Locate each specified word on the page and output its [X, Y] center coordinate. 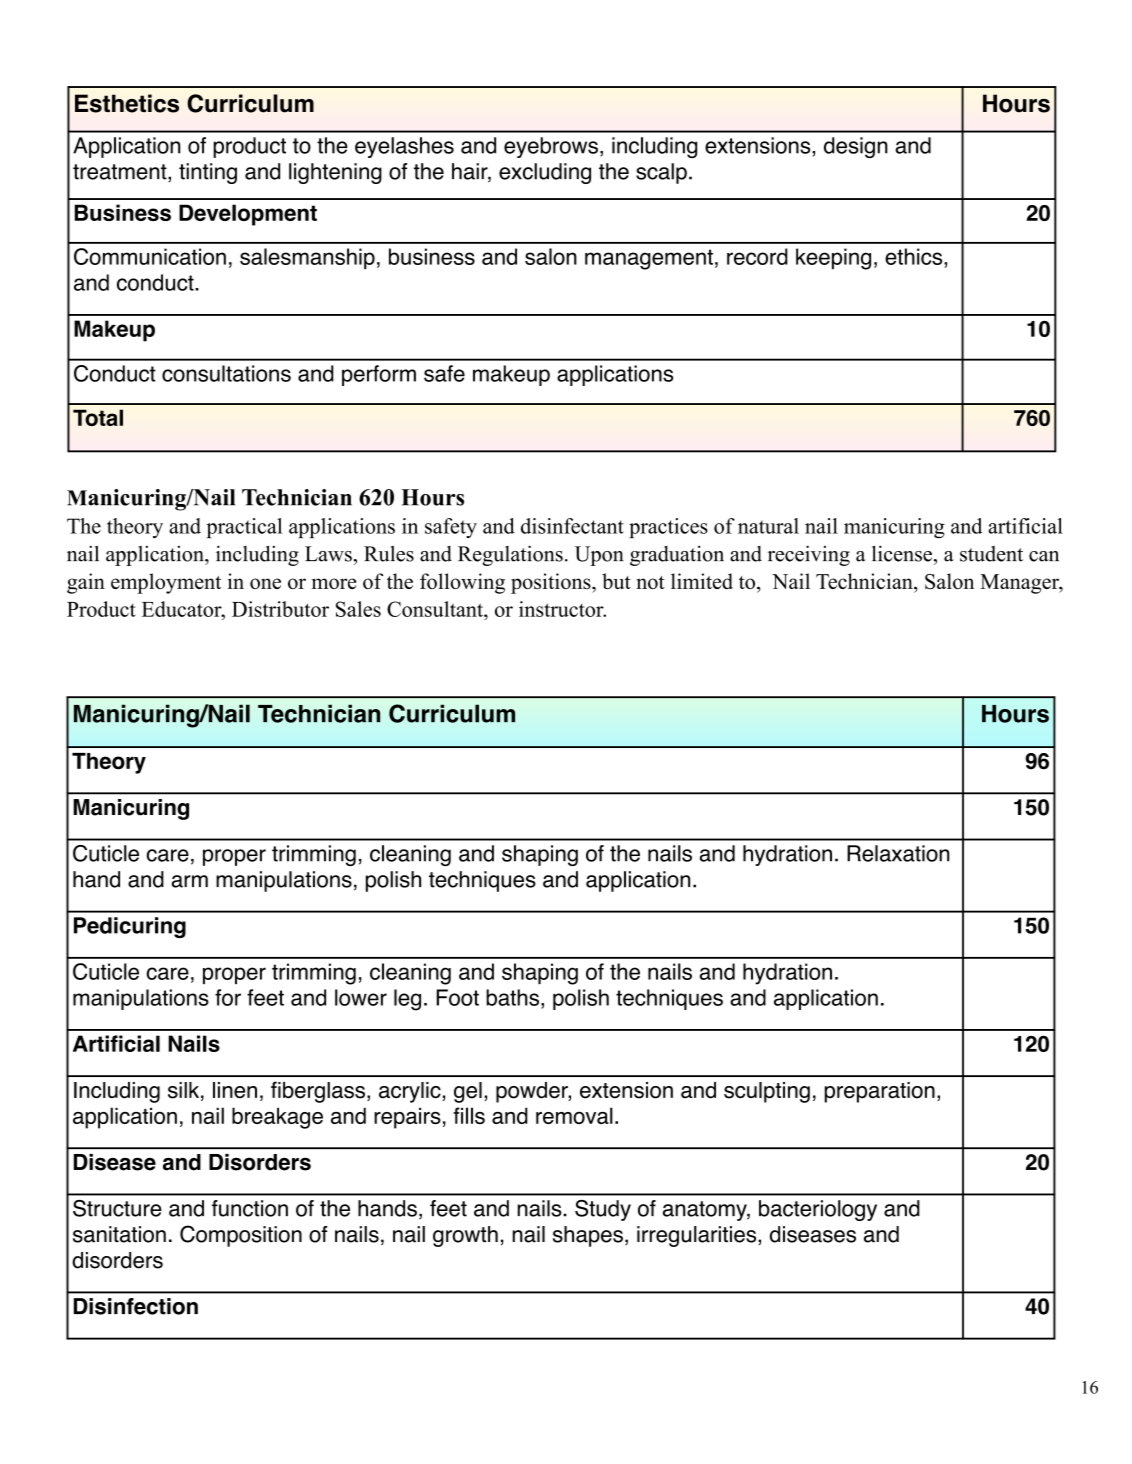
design [856, 147]
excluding [545, 173]
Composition [241, 1236]
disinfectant [572, 526]
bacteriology [818, 1210]
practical [244, 528]
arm [190, 881]
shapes [588, 1236]
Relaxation [898, 853]
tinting [208, 173]
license [902, 553]
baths [512, 997]
